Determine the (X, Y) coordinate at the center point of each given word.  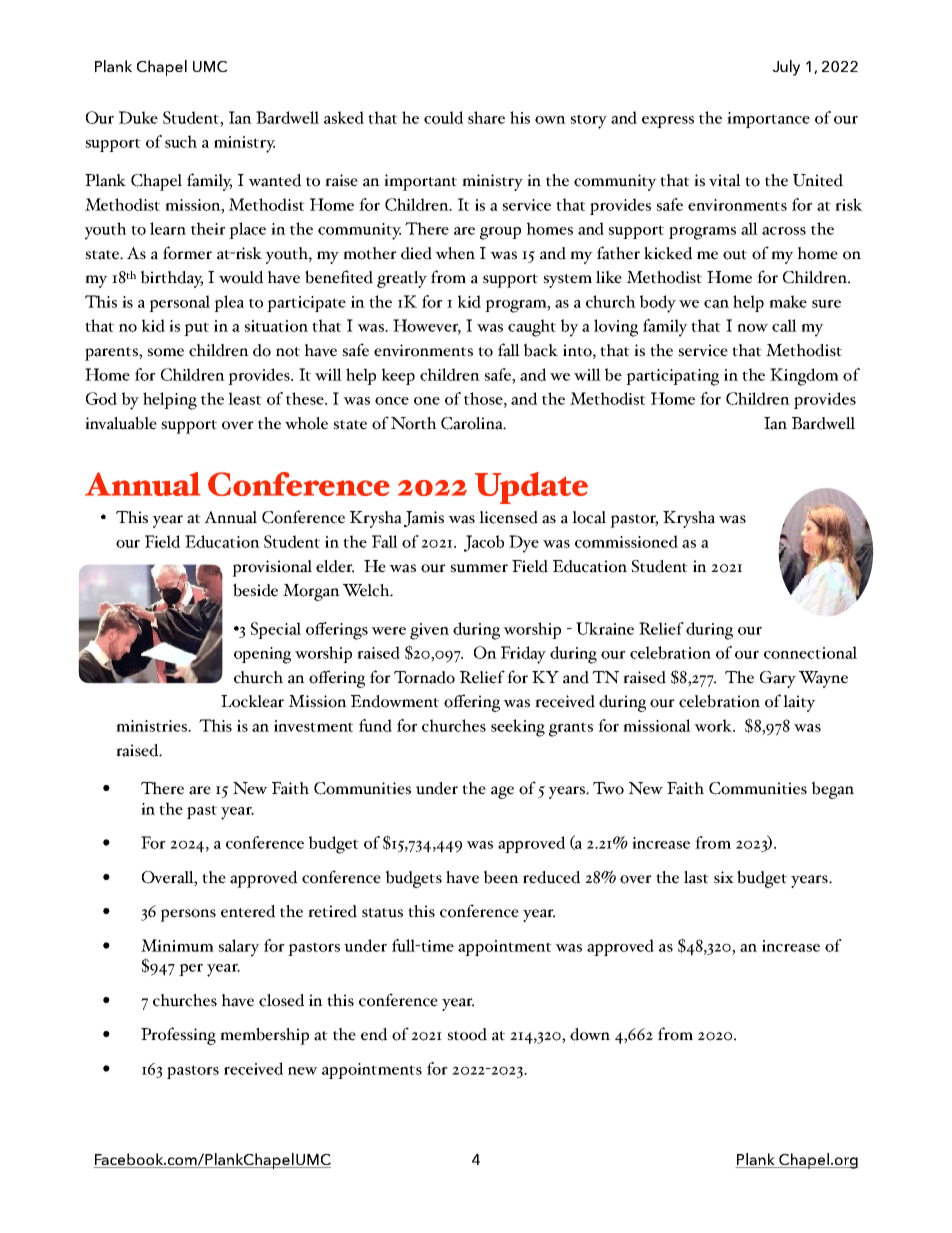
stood (467, 1034)
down (590, 1034)
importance (768, 120)
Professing (178, 1036)
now (752, 328)
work (714, 725)
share (486, 117)
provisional (272, 568)
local (589, 517)
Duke (138, 117)
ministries (153, 726)
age (502, 792)
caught (532, 328)
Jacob (484, 543)
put (196, 329)
